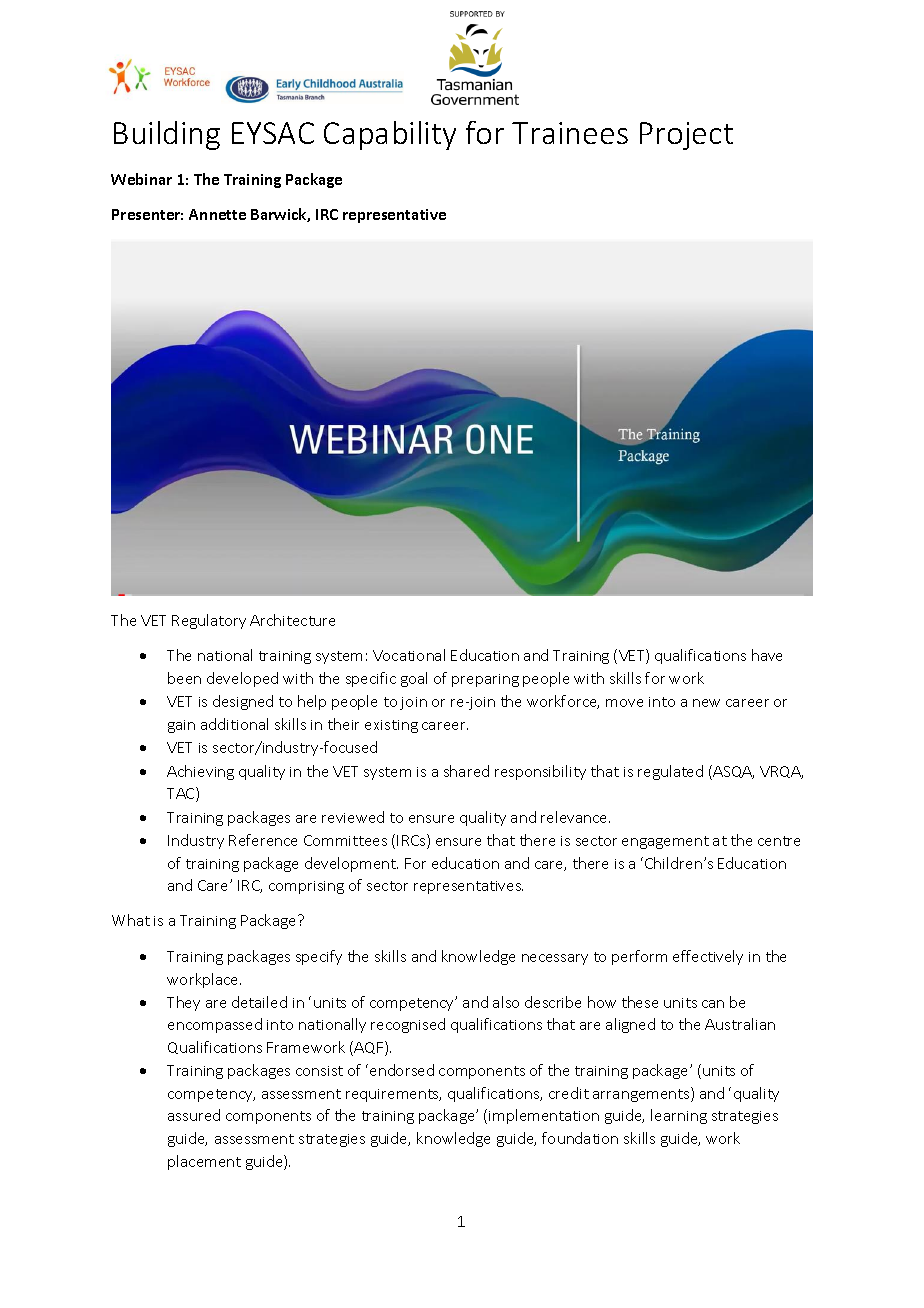  What do you see at coordinates (767, 655) in the document?
I see `have` at bounding box center [767, 655].
